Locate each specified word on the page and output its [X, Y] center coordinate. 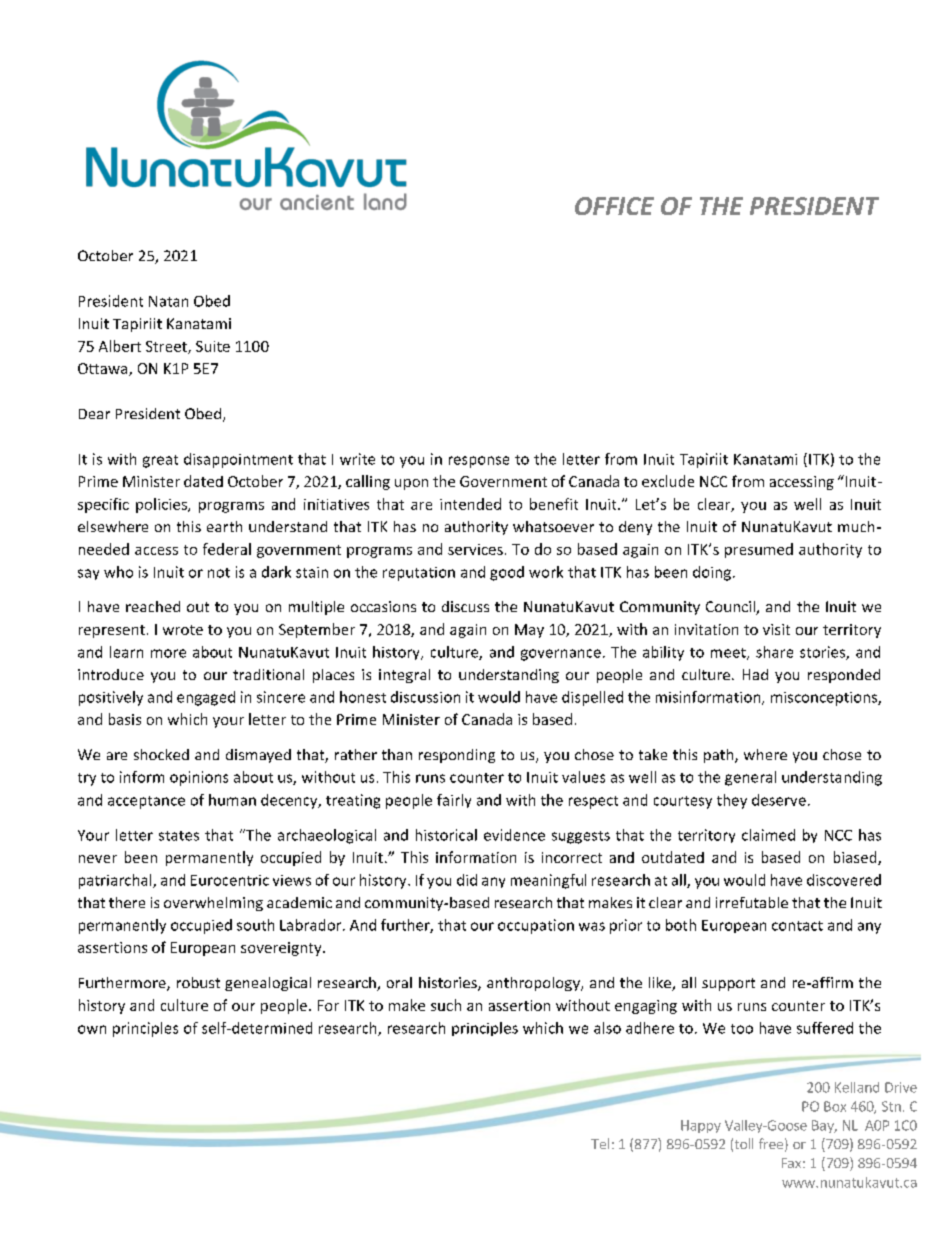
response [479, 462]
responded [844, 676]
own [92, 1029]
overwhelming [213, 904]
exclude [668, 481]
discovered [844, 880]
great [160, 461]
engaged [206, 698]
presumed [759, 550]
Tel [600, 1143]
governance [561, 655]
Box [835, 1106]
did [467, 880]
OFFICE [614, 206]
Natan [168, 301]
